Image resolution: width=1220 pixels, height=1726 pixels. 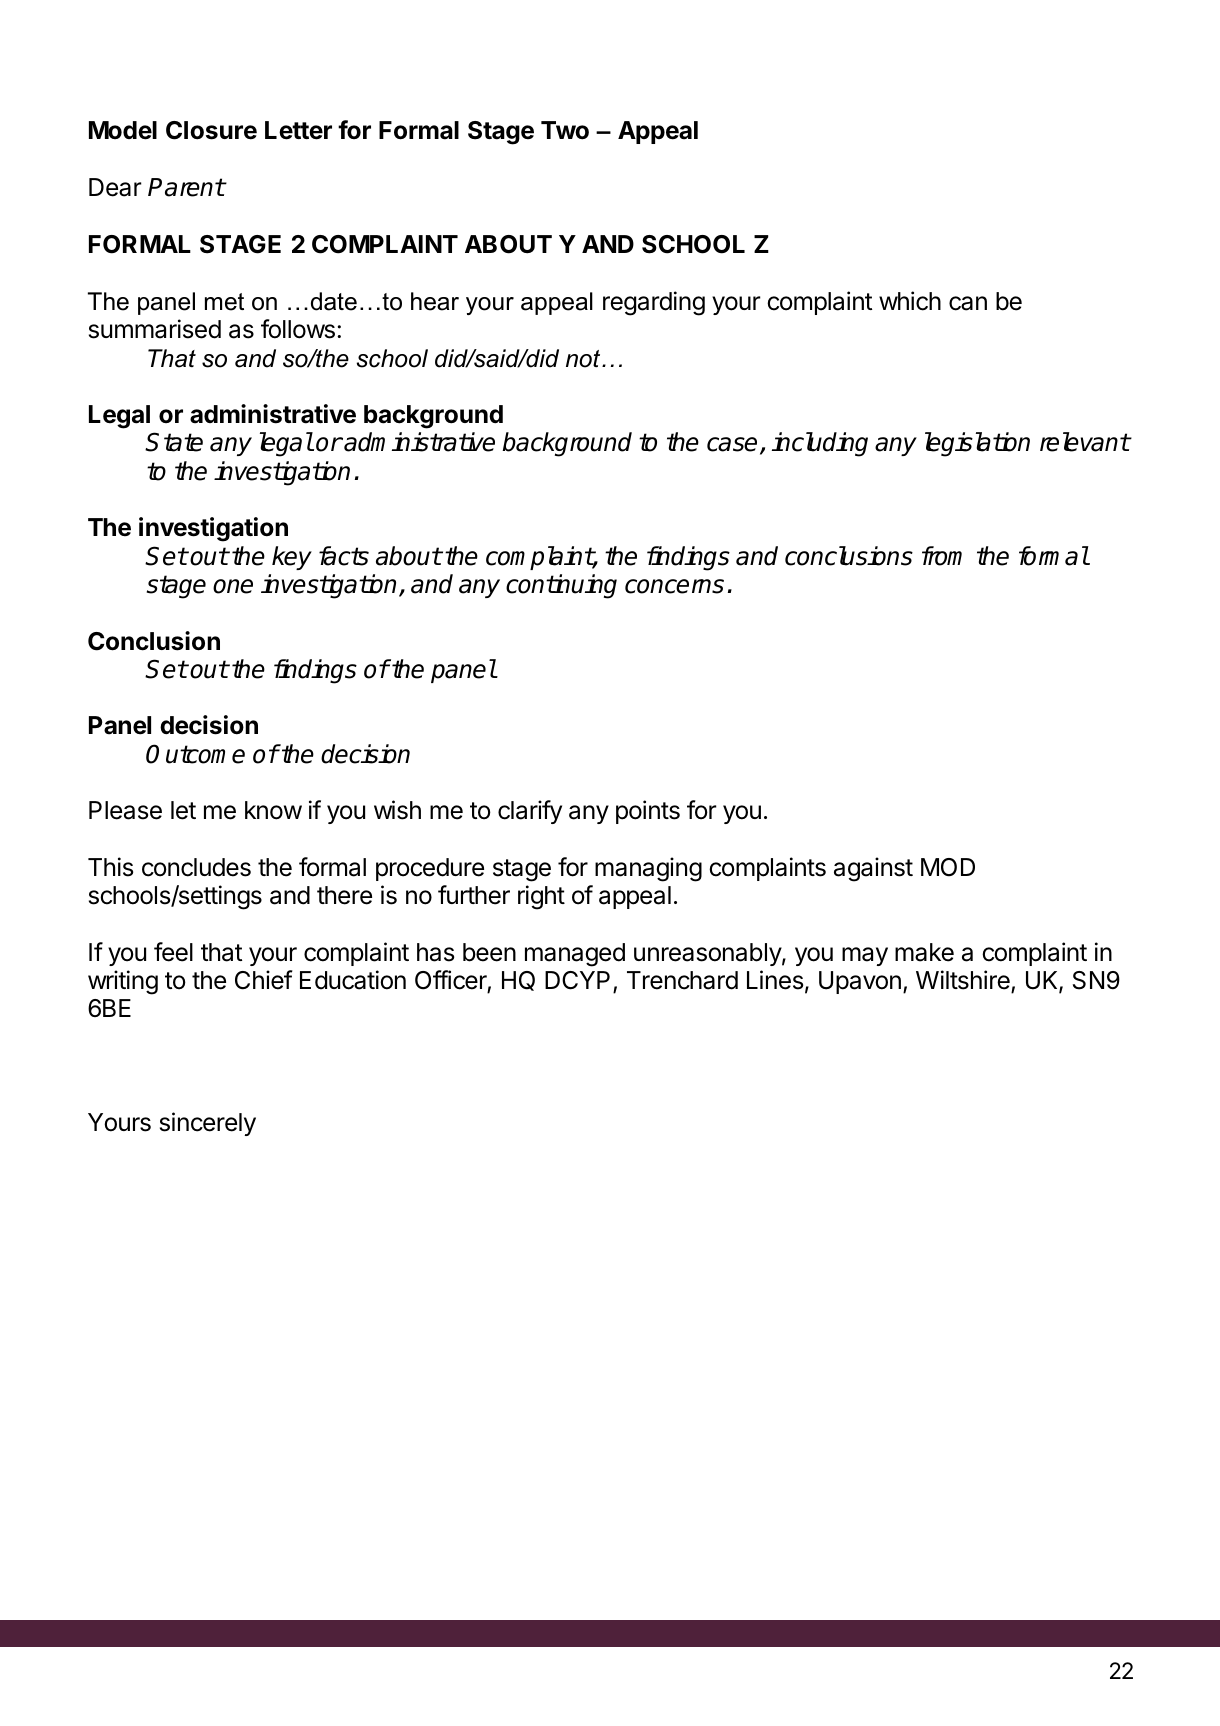 What do you see at coordinates (211, 130) in the image?
I see `Closure` at bounding box center [211, 130].
